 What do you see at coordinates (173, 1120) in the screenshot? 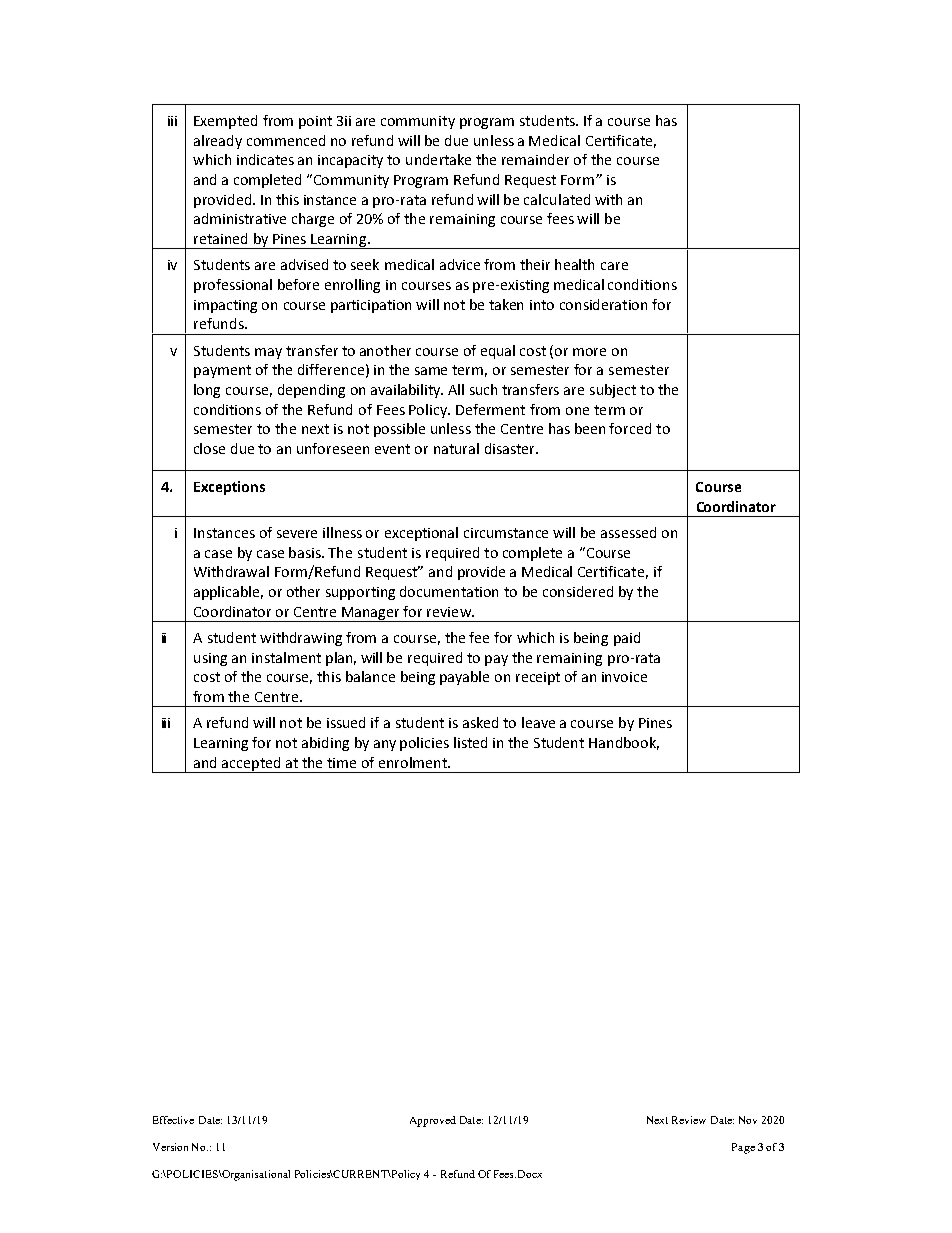
I see `Effective` at bounding box center [173, 1120].
